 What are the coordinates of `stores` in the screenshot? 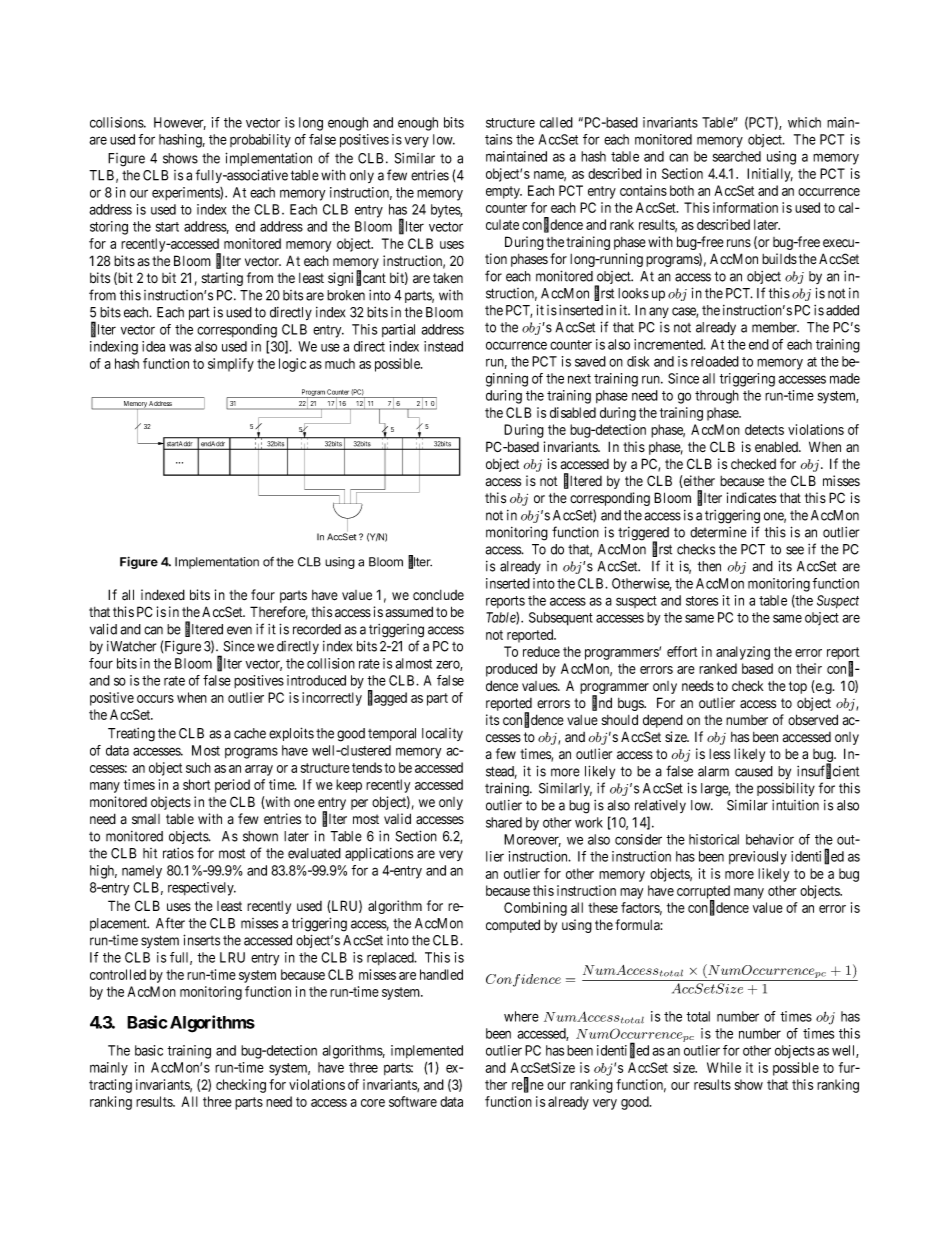 It's located at (702, 601).
